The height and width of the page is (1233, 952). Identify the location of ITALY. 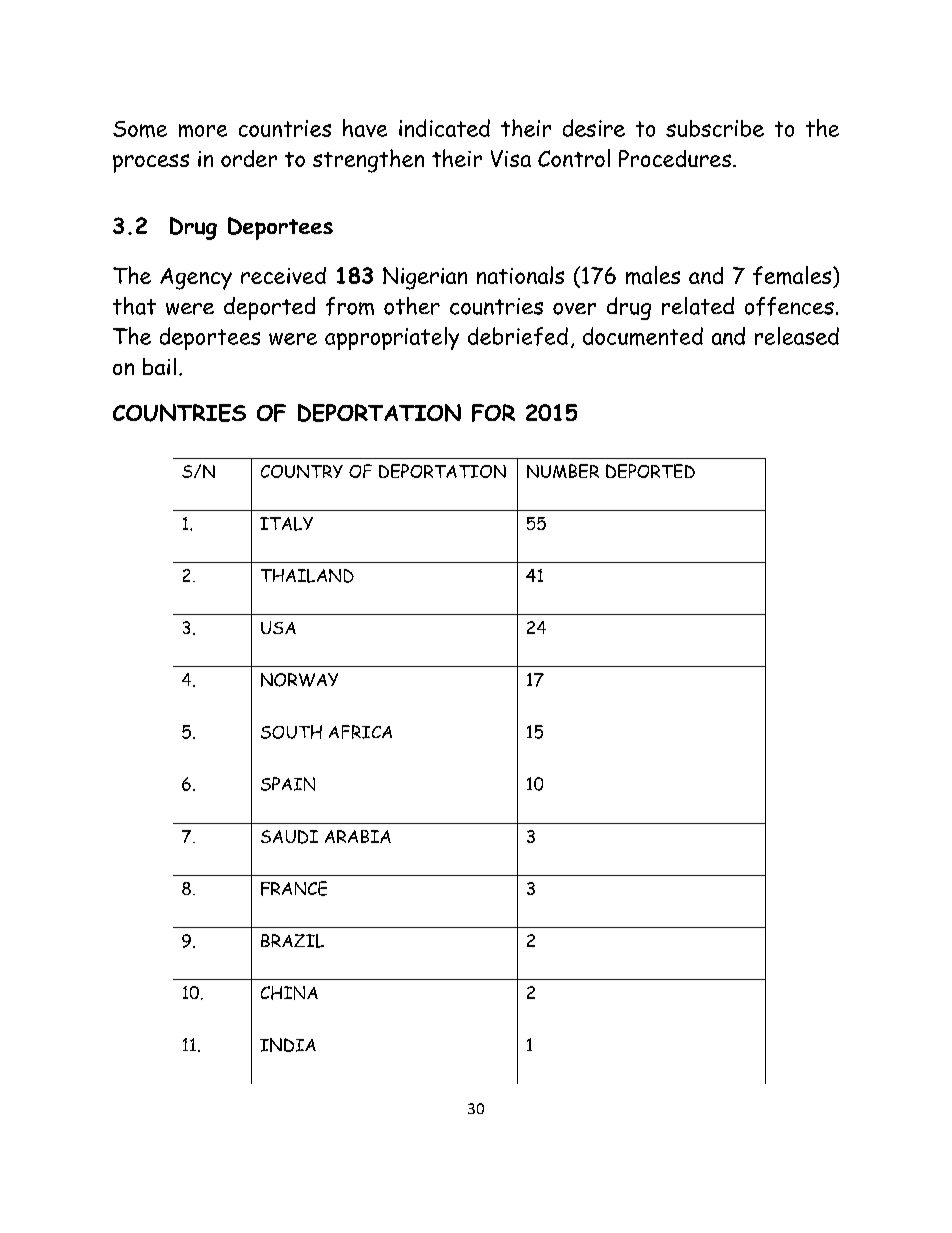
(286, 524).
